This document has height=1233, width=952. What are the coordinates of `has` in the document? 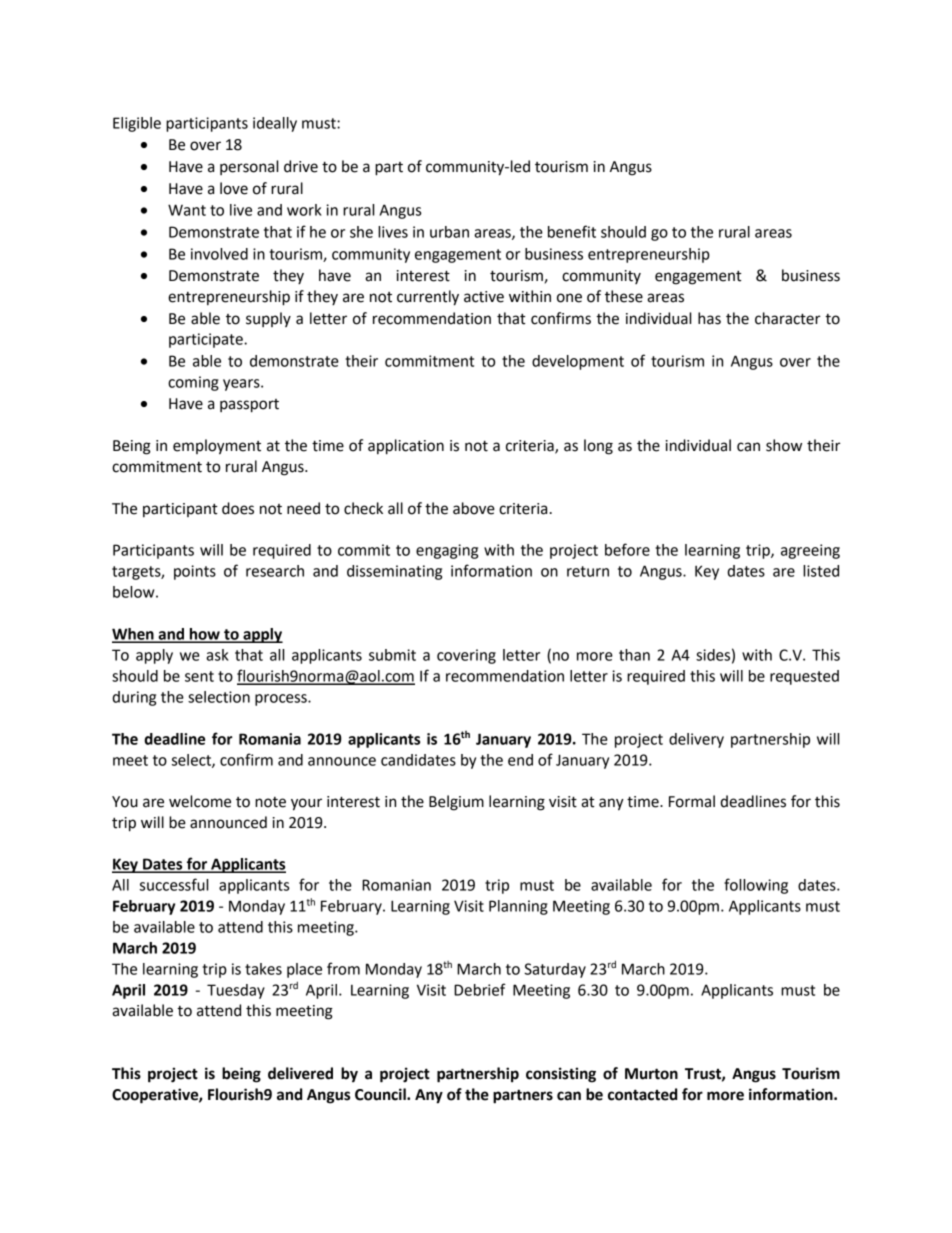 It's located at (709, 318).
